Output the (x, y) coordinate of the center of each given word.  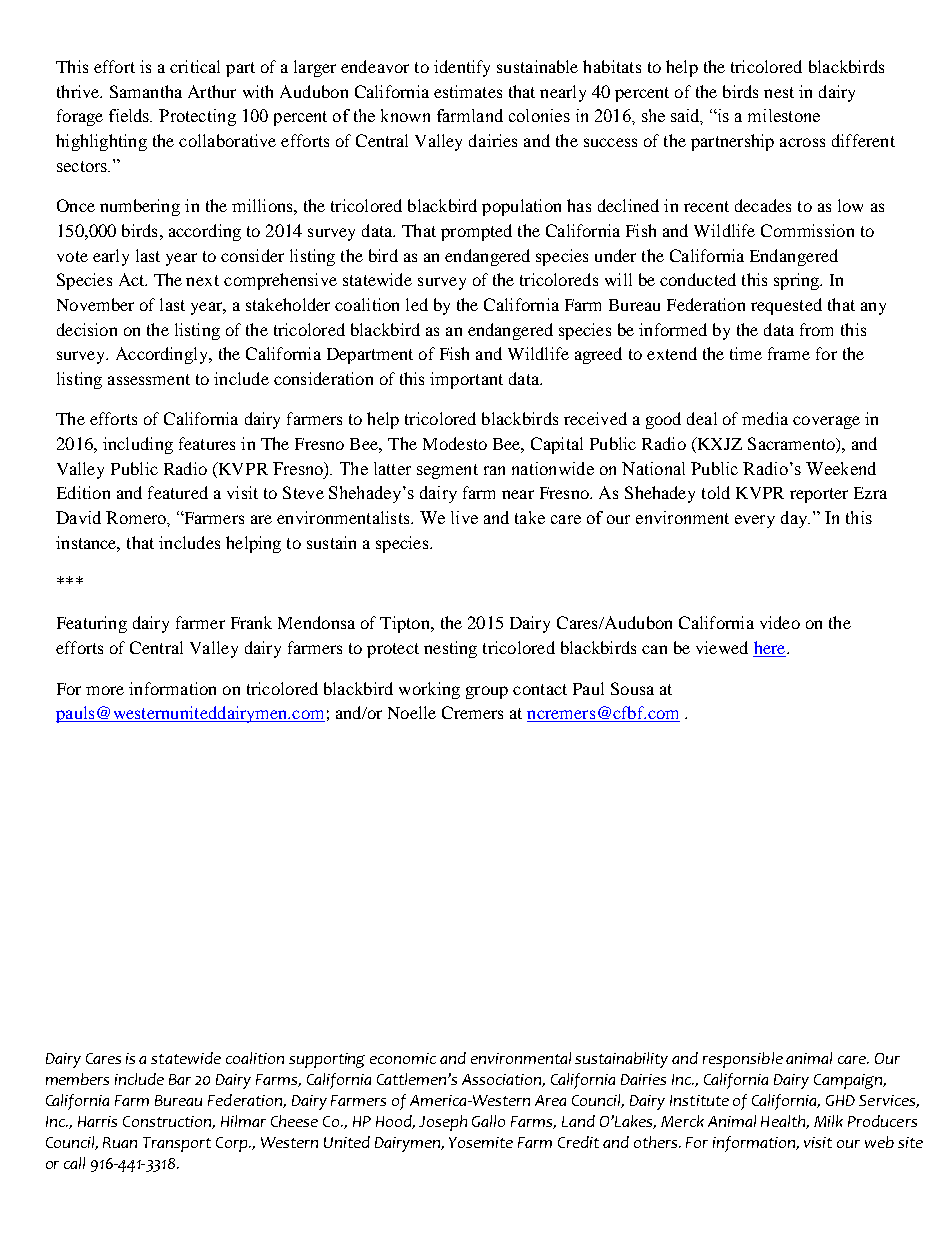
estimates (468, 91)
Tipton (406, 624)
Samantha (146, 91)
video (780, 622)
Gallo (488, 1121)
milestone (784, 115)
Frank (251, 622)
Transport (177, 1144)
